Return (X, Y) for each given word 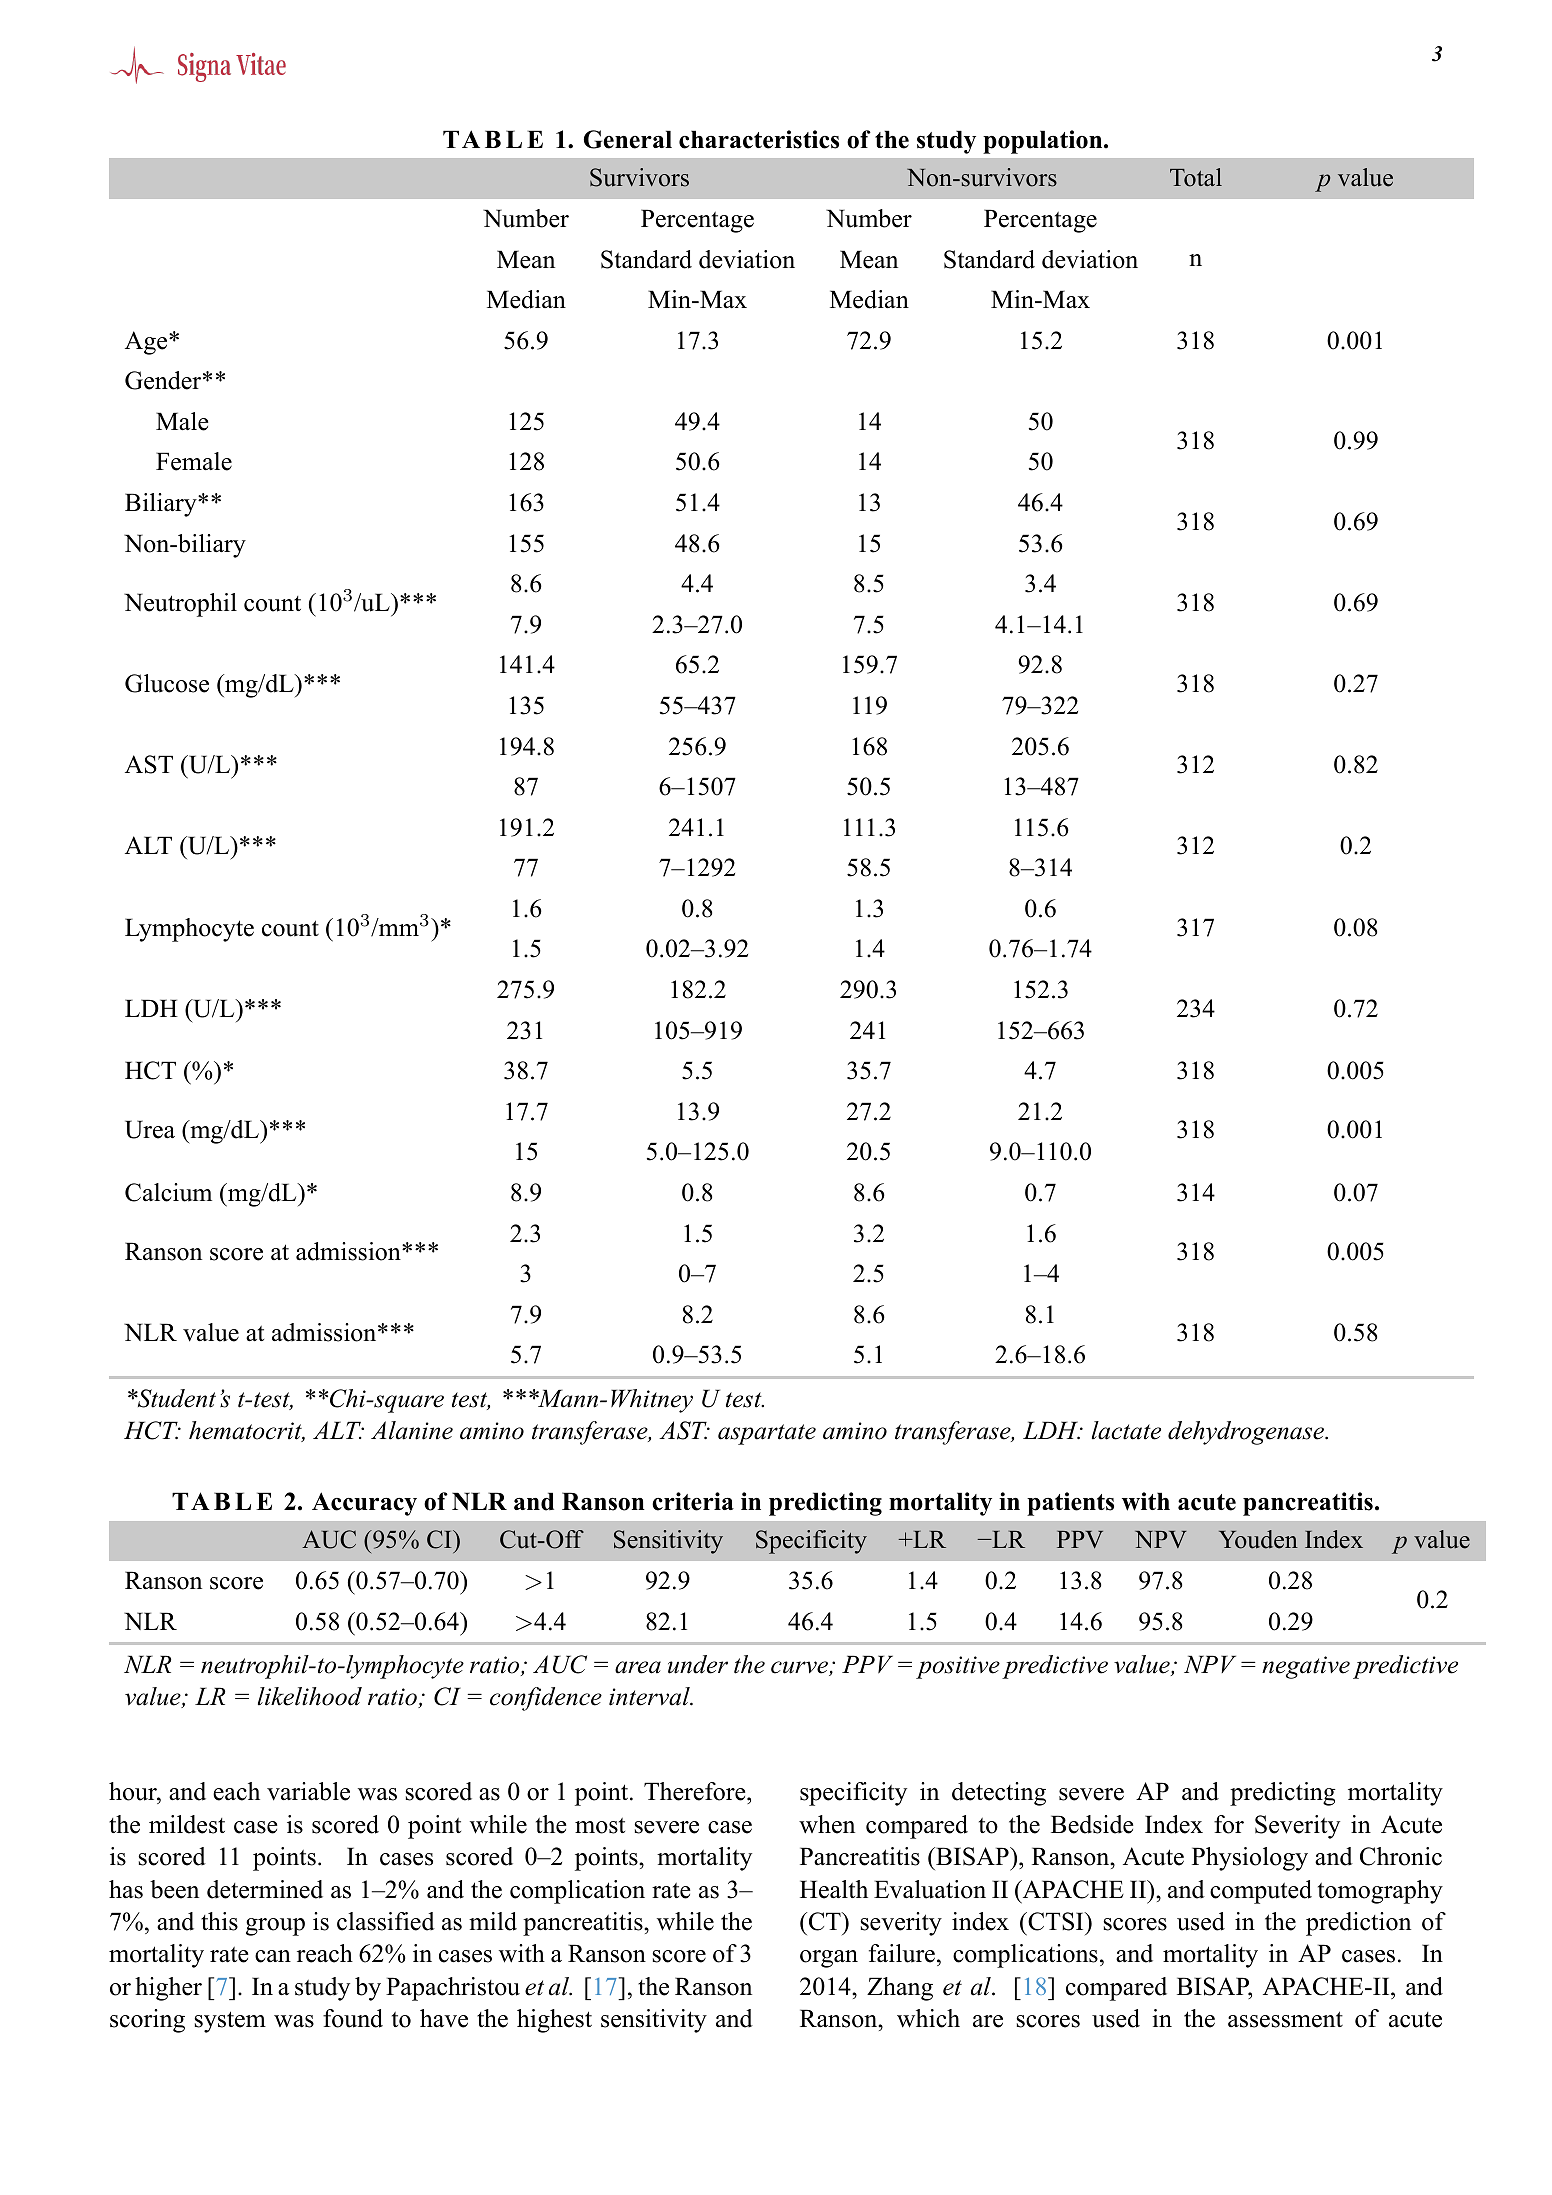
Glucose (167, 683)
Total (1196, 177)
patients (1070, 1504)
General (628, 139)
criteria (693, 1501)
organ (829, 1959)
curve (800, 1668)
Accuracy (364, 1504)
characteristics (759, 139)
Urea (150, 1129)
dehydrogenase (1247, 1433)
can (273, 1956)
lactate (1126, 1430)
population (1044, 142)
